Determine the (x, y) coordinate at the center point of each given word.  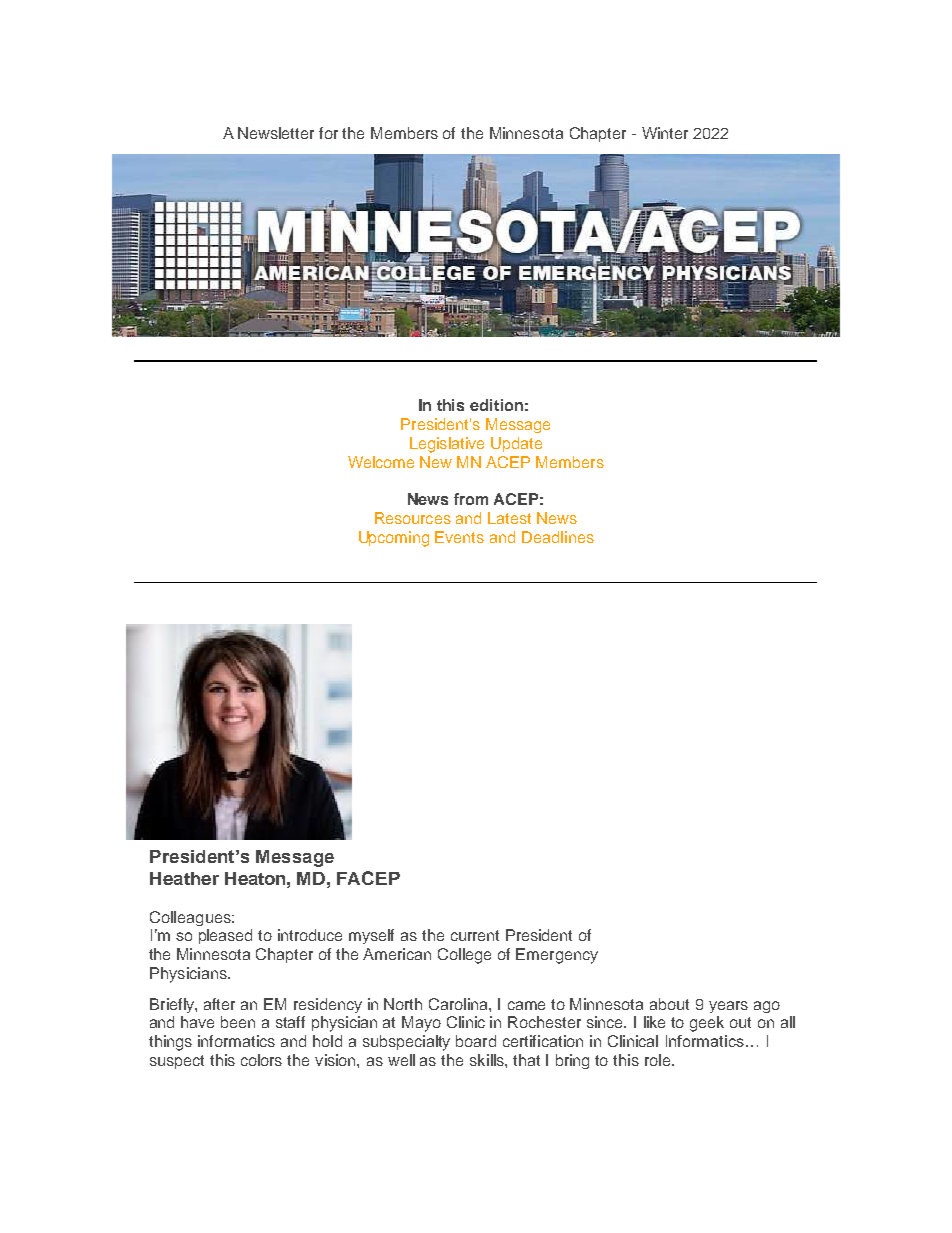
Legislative (447, 445)
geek (707, 1024)
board (476, 1041)
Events (459, 537)
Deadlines (558, 537)
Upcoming (394, 539)
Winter (665, 133)
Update (516, 444)
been (238, 1022)
